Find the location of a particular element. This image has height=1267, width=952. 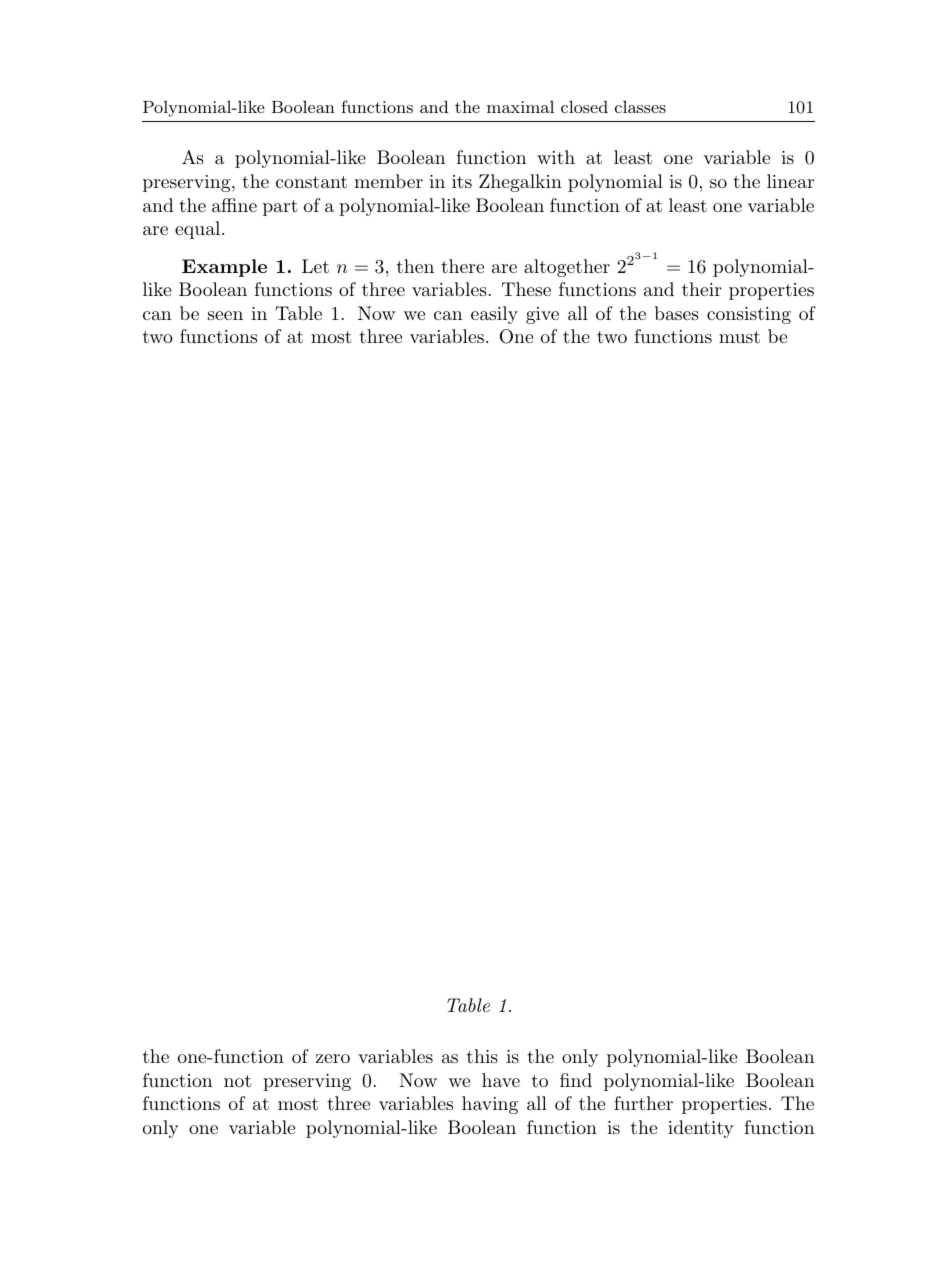

constant is located at coordinates (311, 182).
